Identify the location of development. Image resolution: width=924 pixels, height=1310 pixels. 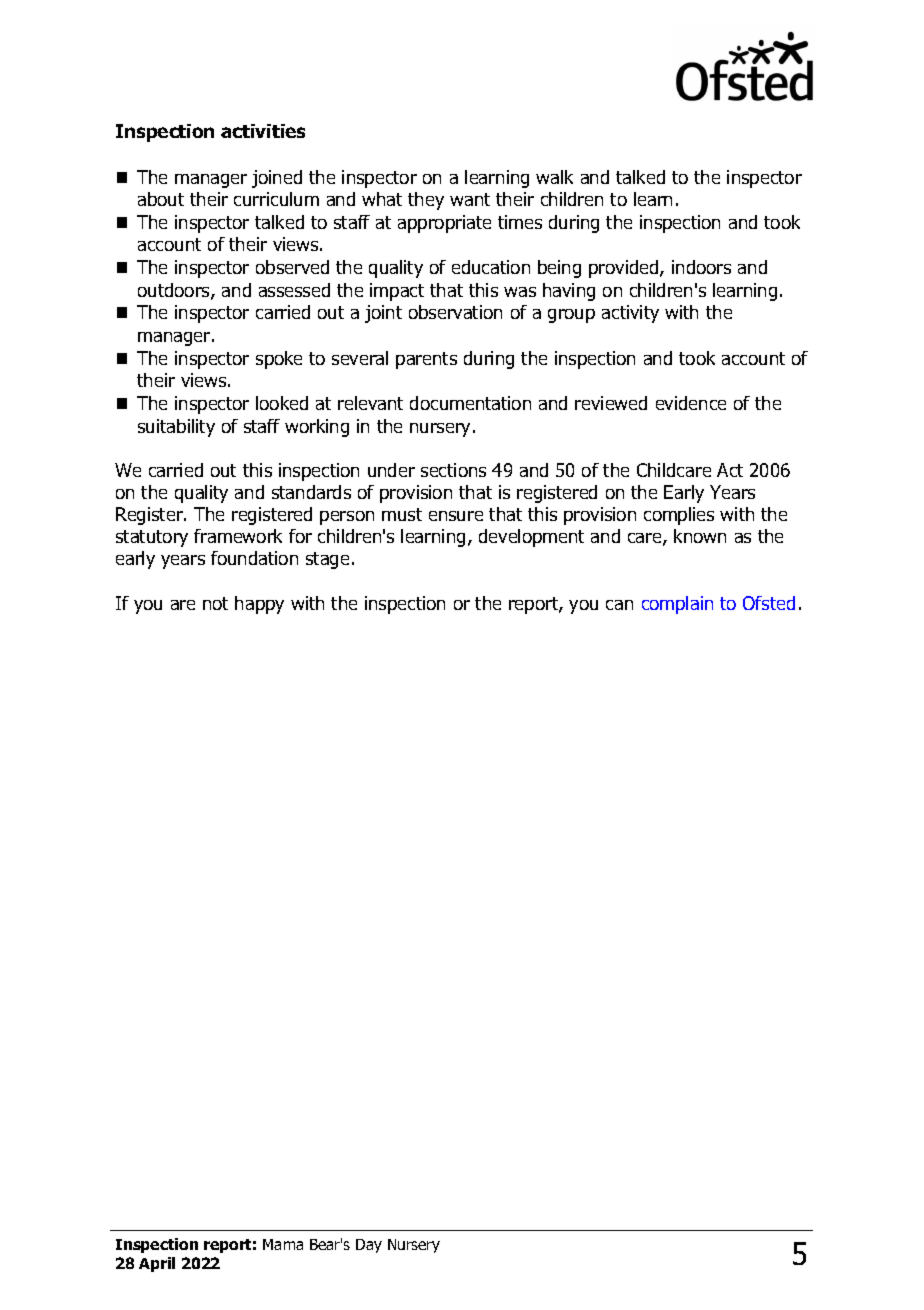
(531, 538).
